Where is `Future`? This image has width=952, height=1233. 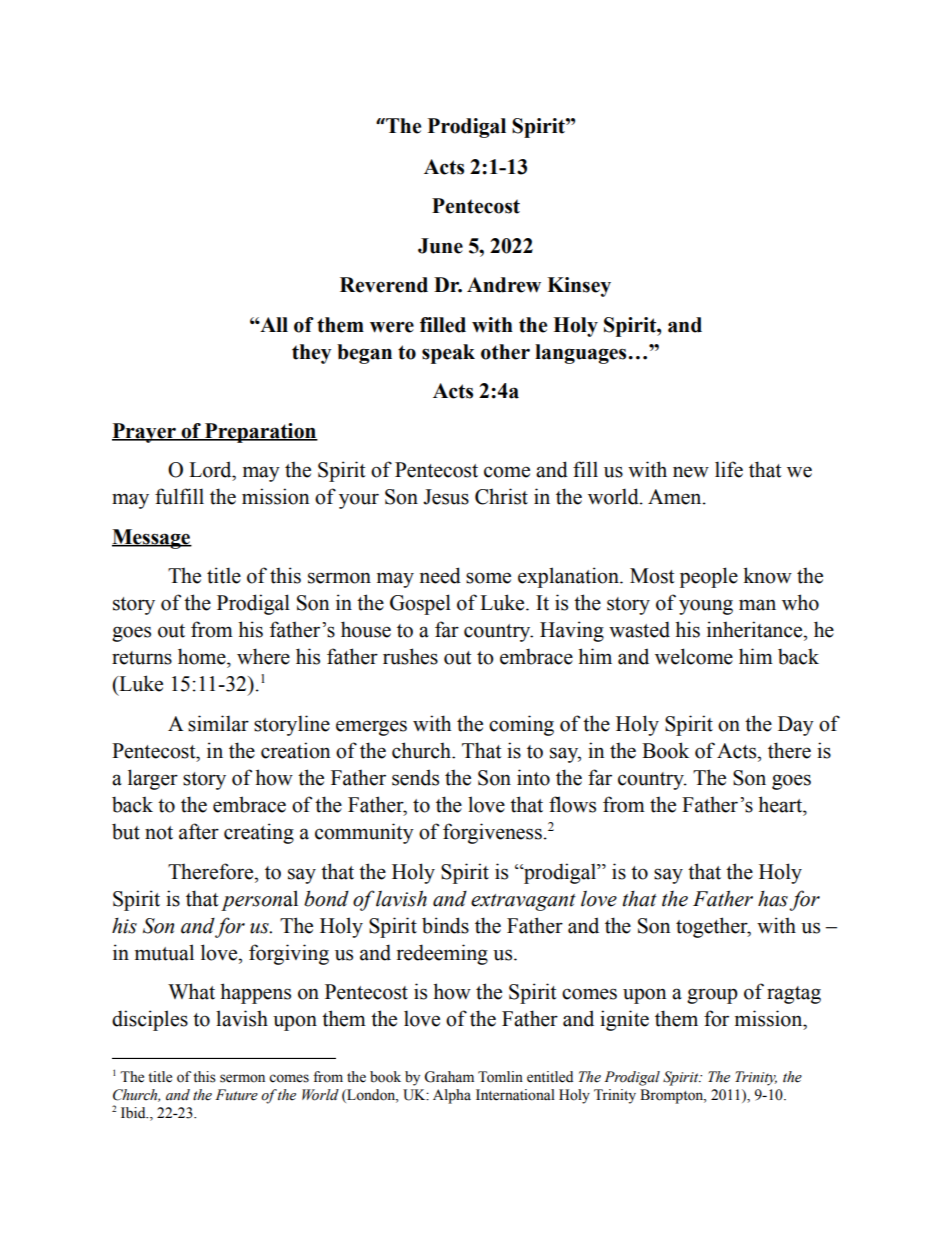 Future is located at coordinates (236, 1095).
